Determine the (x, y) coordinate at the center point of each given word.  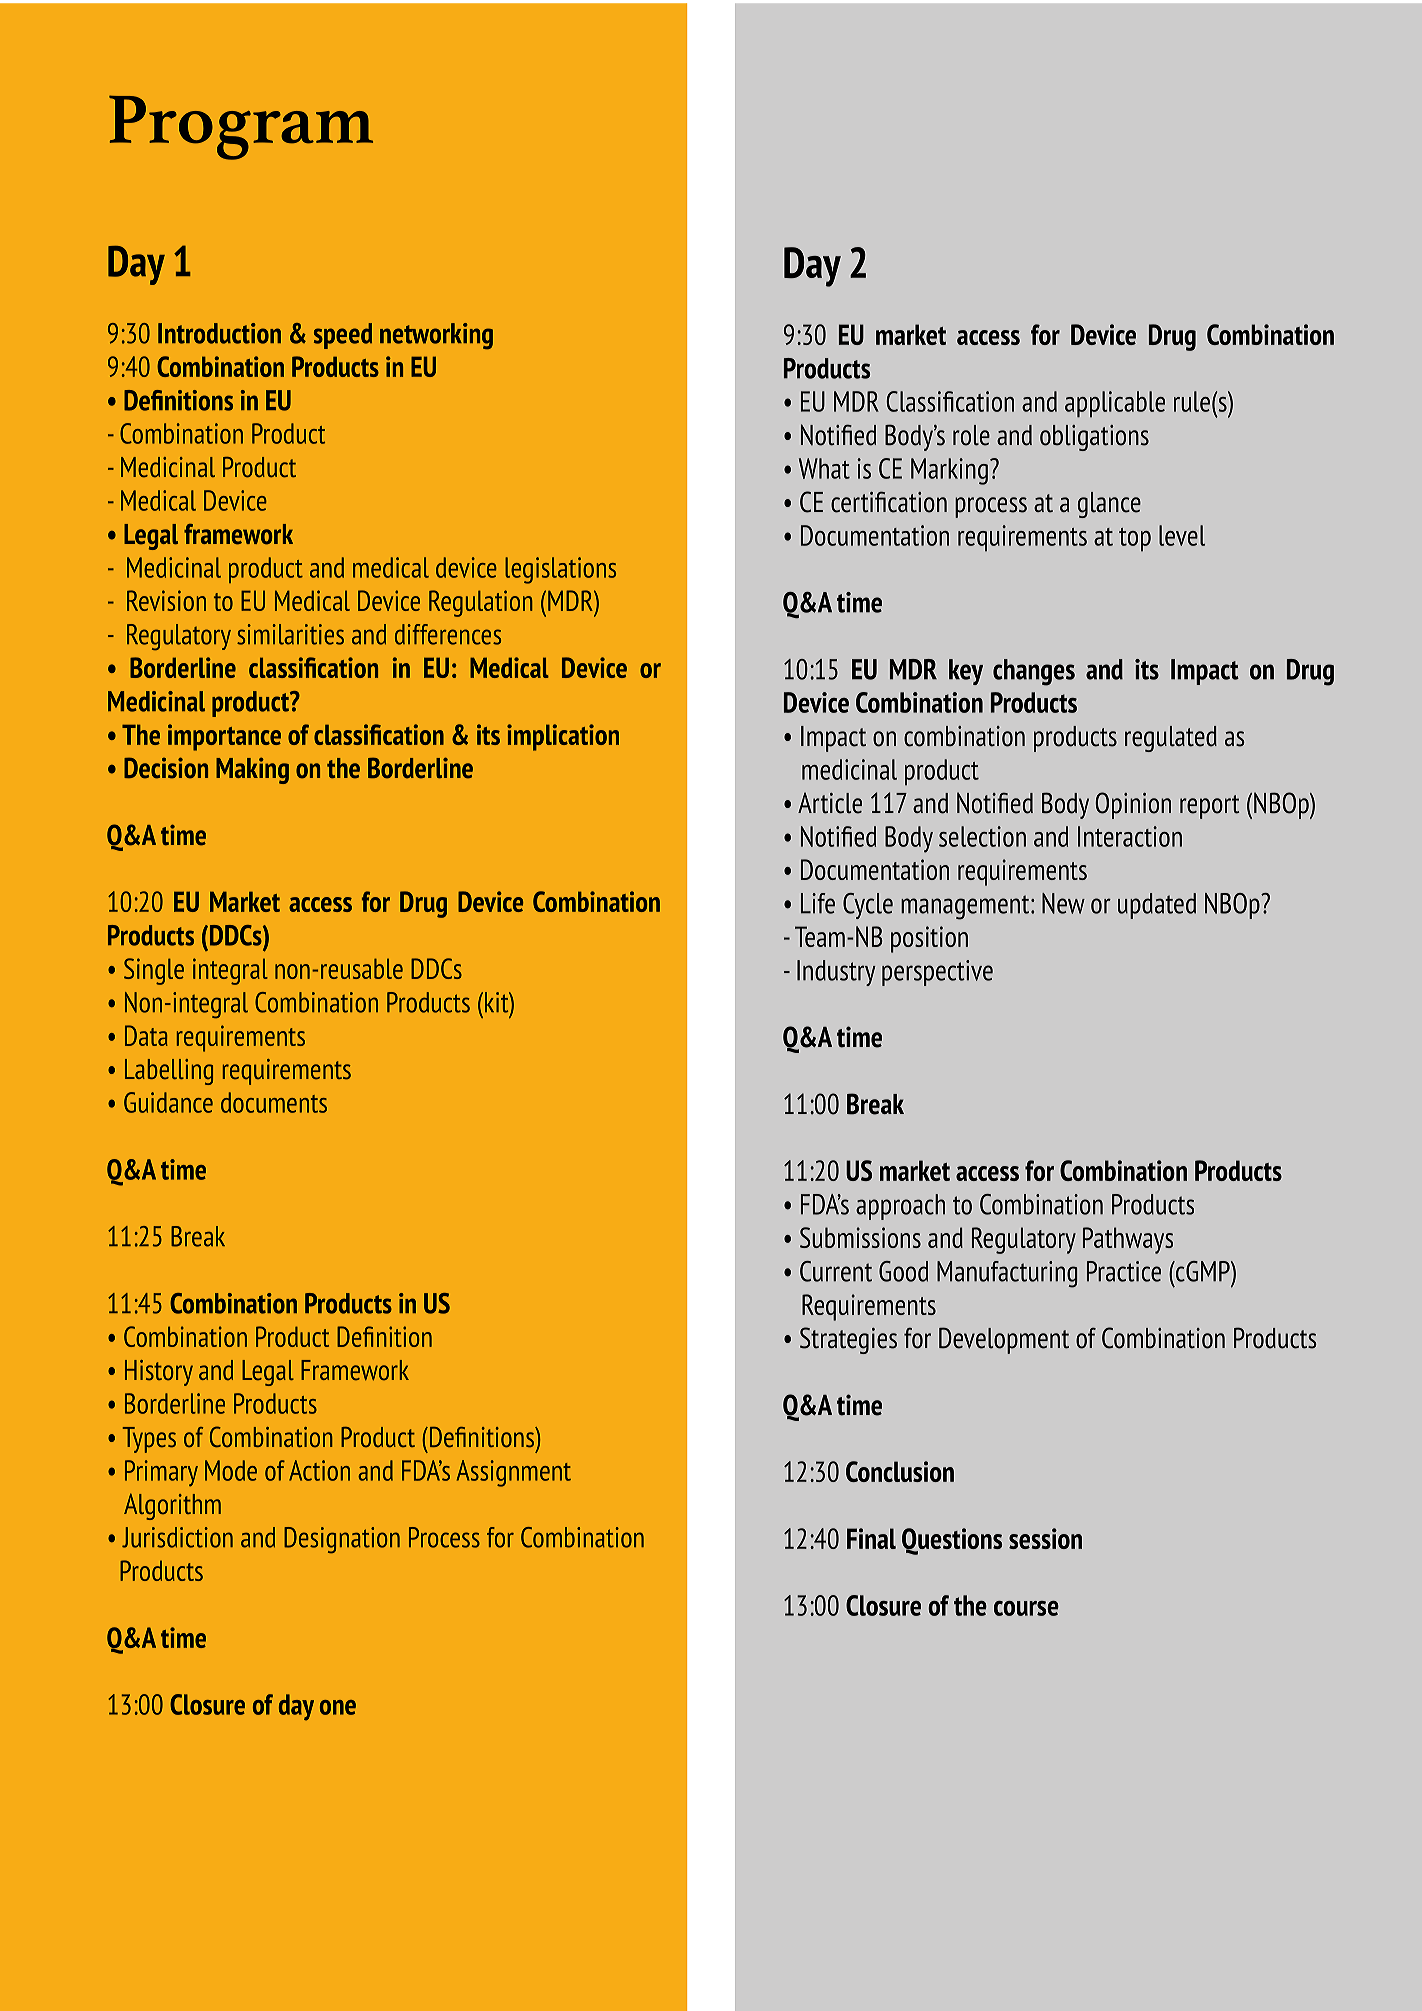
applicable (1115, 404)
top (1135, 539)
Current (836, 1271)
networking (436, 336)
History (159, 1373)
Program (241, 127)
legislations (560, 570)
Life (818, 903)
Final (871, 1538)
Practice (1124, 1271)
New (1063, 903)
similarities (290, 634)
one (338, 1707)
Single (154, 971)
